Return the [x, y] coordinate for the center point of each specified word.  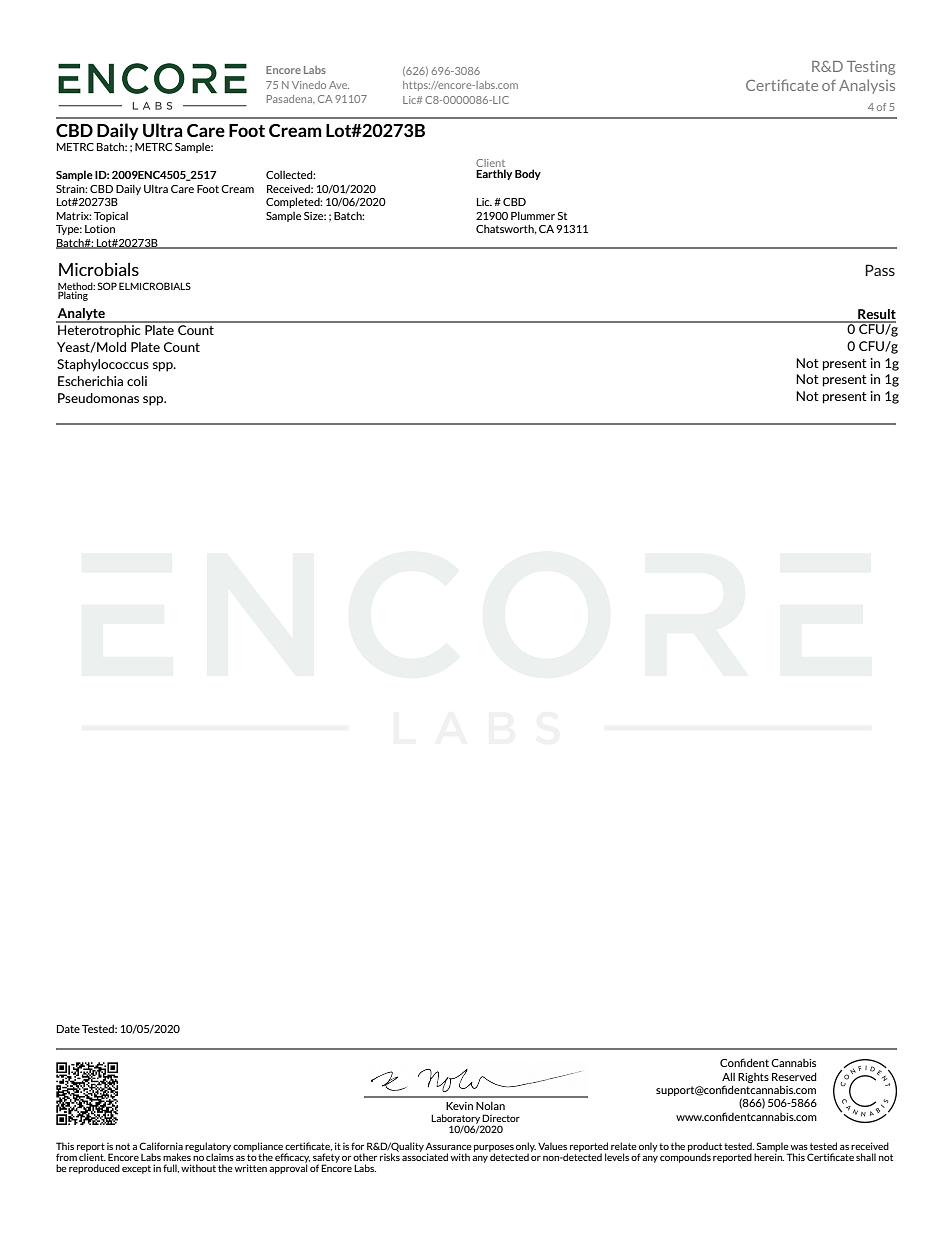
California [161, 1146]
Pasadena [291, 99]
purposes [494, 1149]
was [799, 1147]
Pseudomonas [98, 398]
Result [876, 315]
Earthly [494, 174]
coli [137, 381]
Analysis [867, 86]
